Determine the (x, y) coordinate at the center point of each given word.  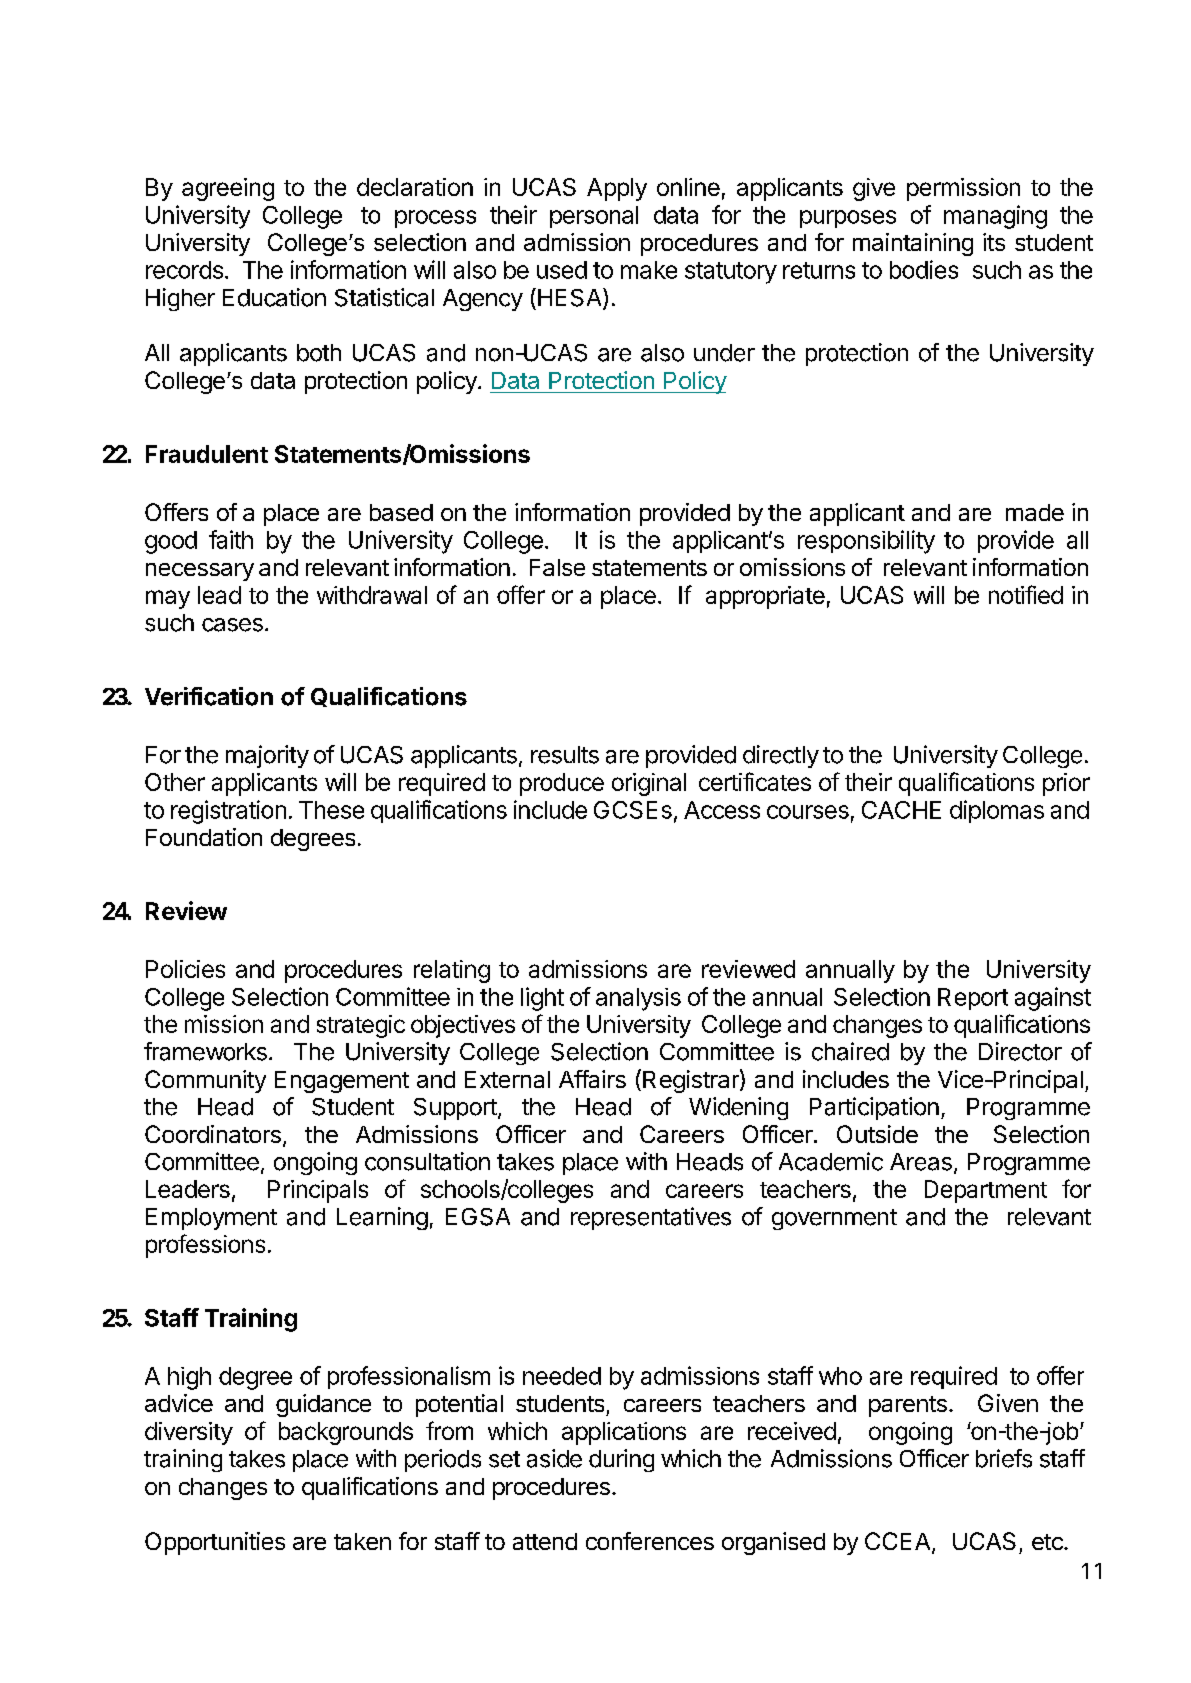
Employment (211, 1219)
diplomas (997, 811)
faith (231, 539)
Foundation (204, 837)
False (557, 567)
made (1035, 512)
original (649, 784)
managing (995, 217)
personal (594, 217)
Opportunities (215, 1543)
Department (986, 1191)
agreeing (228, 189)
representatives (651, 1218)
